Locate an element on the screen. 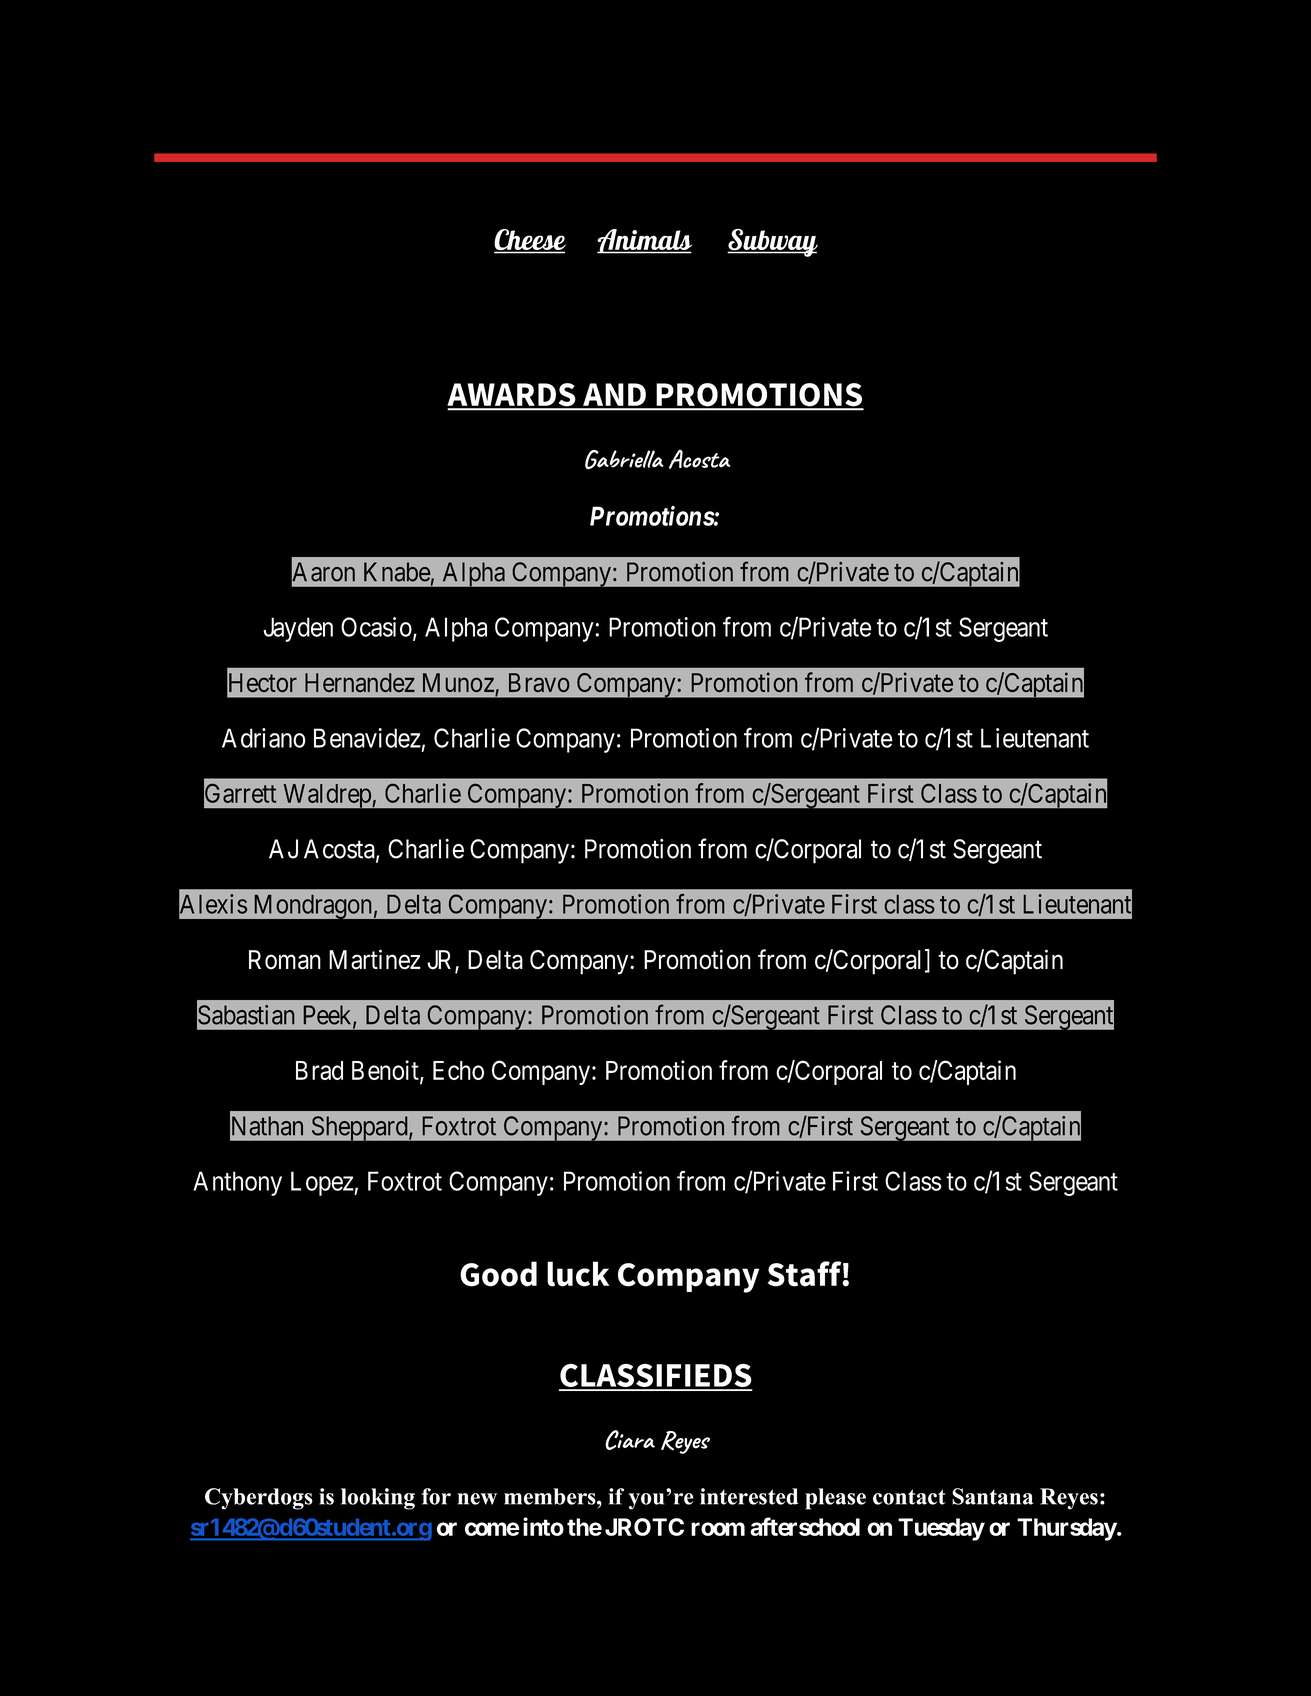 This screenshot has height=1696, width=1311. Gabriella is located at coordinates (624, 460).
